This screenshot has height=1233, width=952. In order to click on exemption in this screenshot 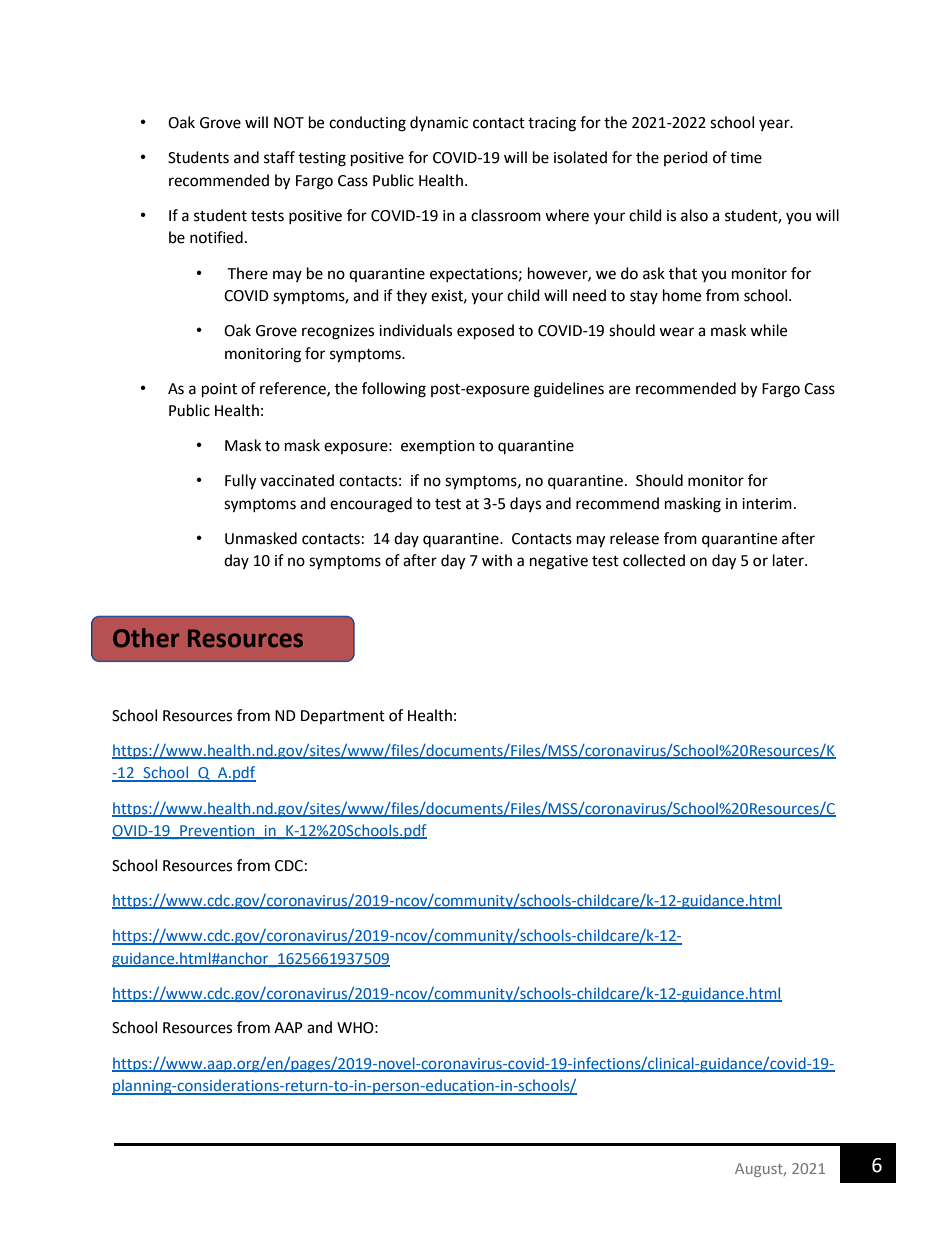, I will do `click(438, 447)`.
